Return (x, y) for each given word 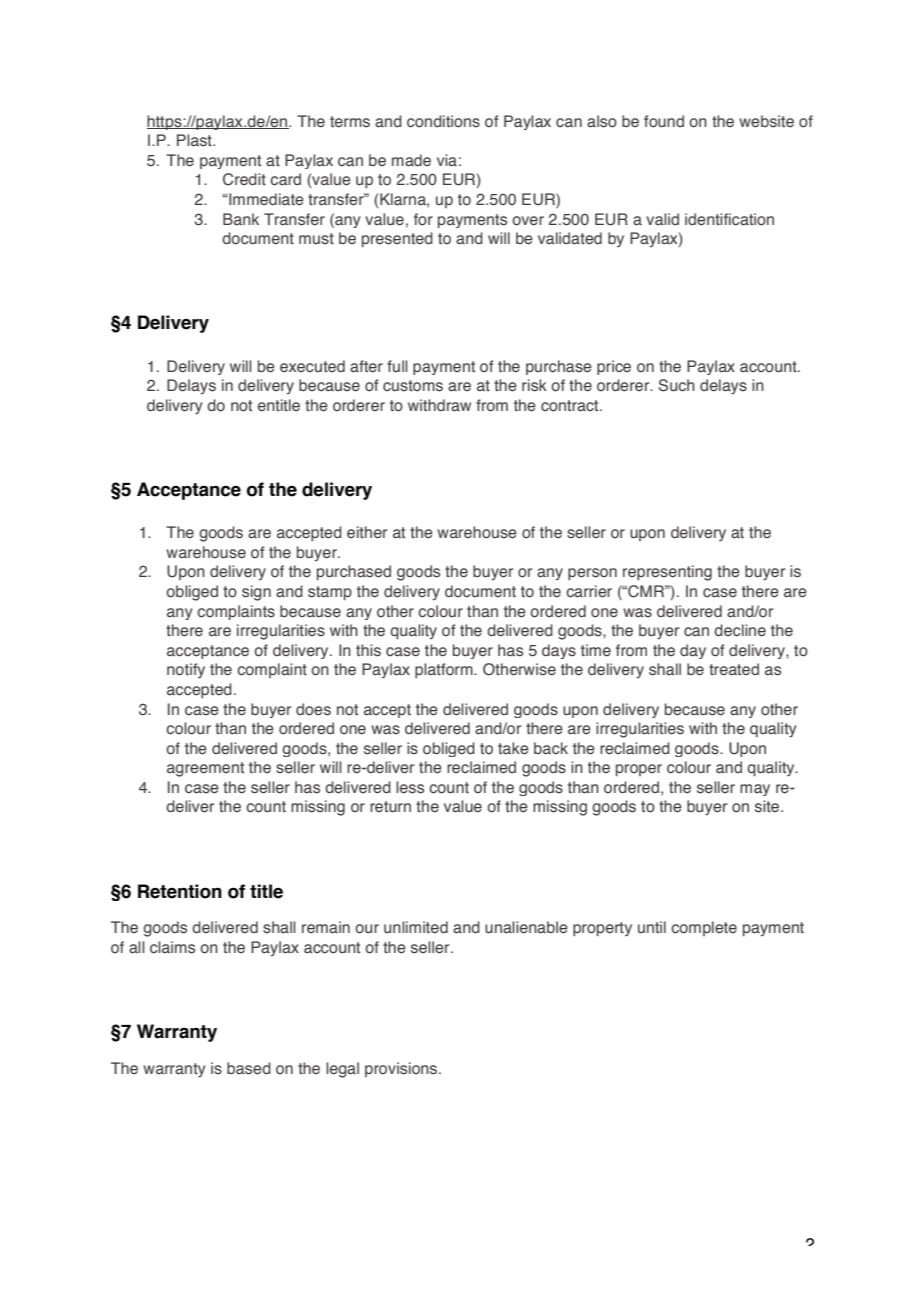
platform (445, 671)
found (664, 121)
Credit (244, 179)
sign (256, 593)
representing (667, 573)
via (447, 160)
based (249, 1068)
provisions (402, 1069)
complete (704, 928)
